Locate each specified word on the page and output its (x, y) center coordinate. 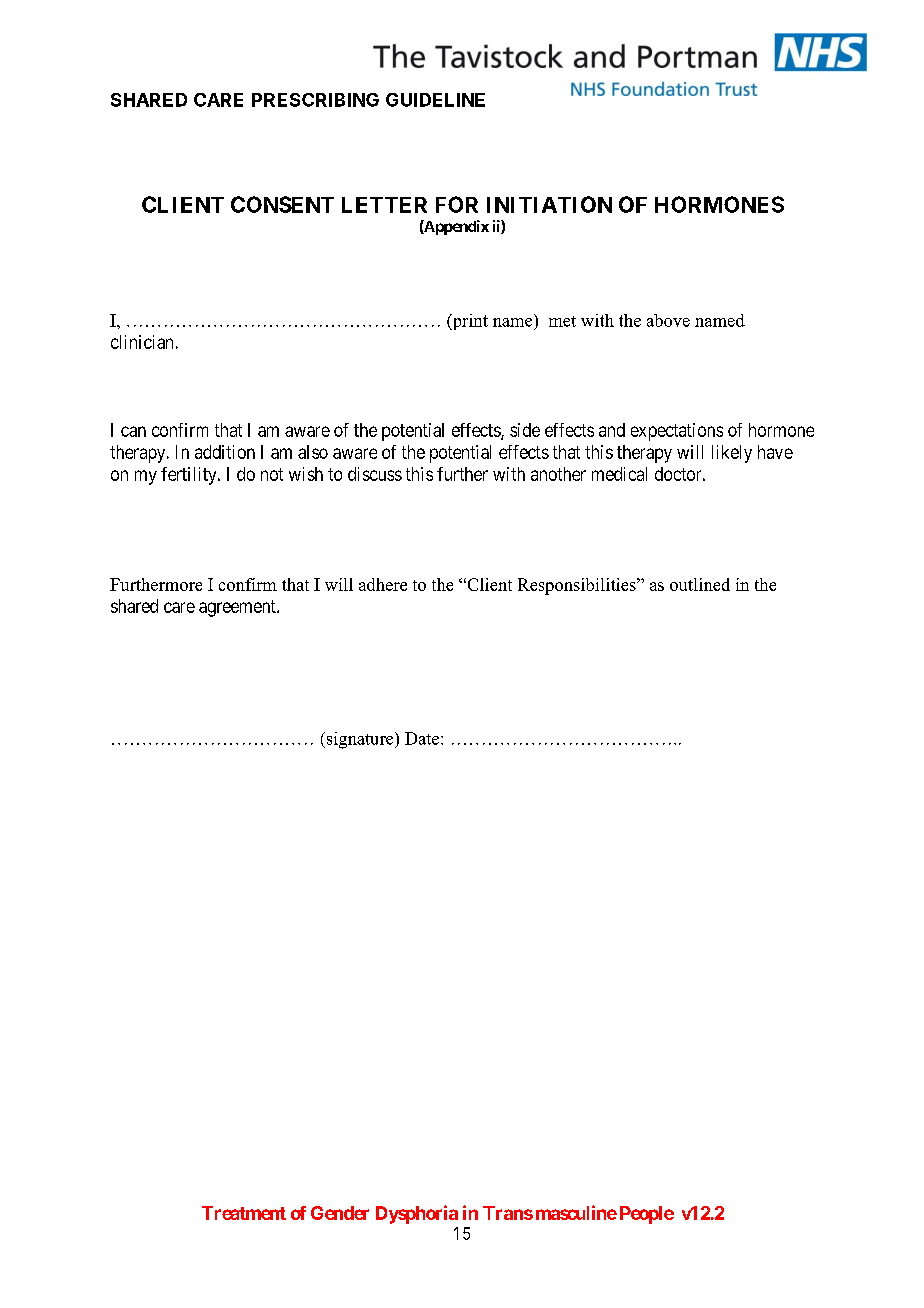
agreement (238, 608)
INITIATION (549, 204)
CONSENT (282, 204)
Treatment (244, 1213)
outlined (700, 584)
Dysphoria (417, 1214)
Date (423, 738)
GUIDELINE (435, 100)
